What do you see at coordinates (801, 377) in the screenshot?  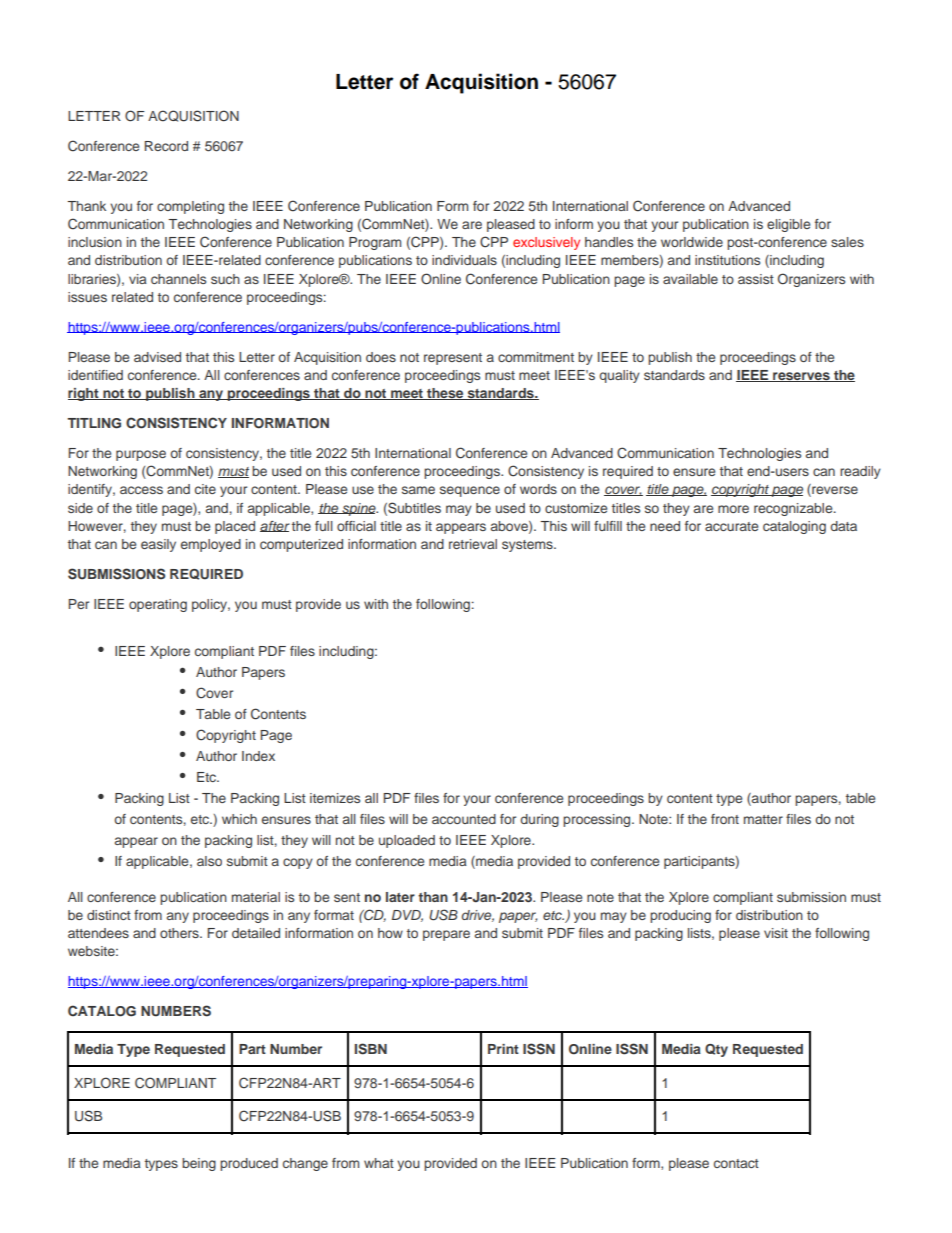 I see `reserves` at bounding box center [801, 377].
